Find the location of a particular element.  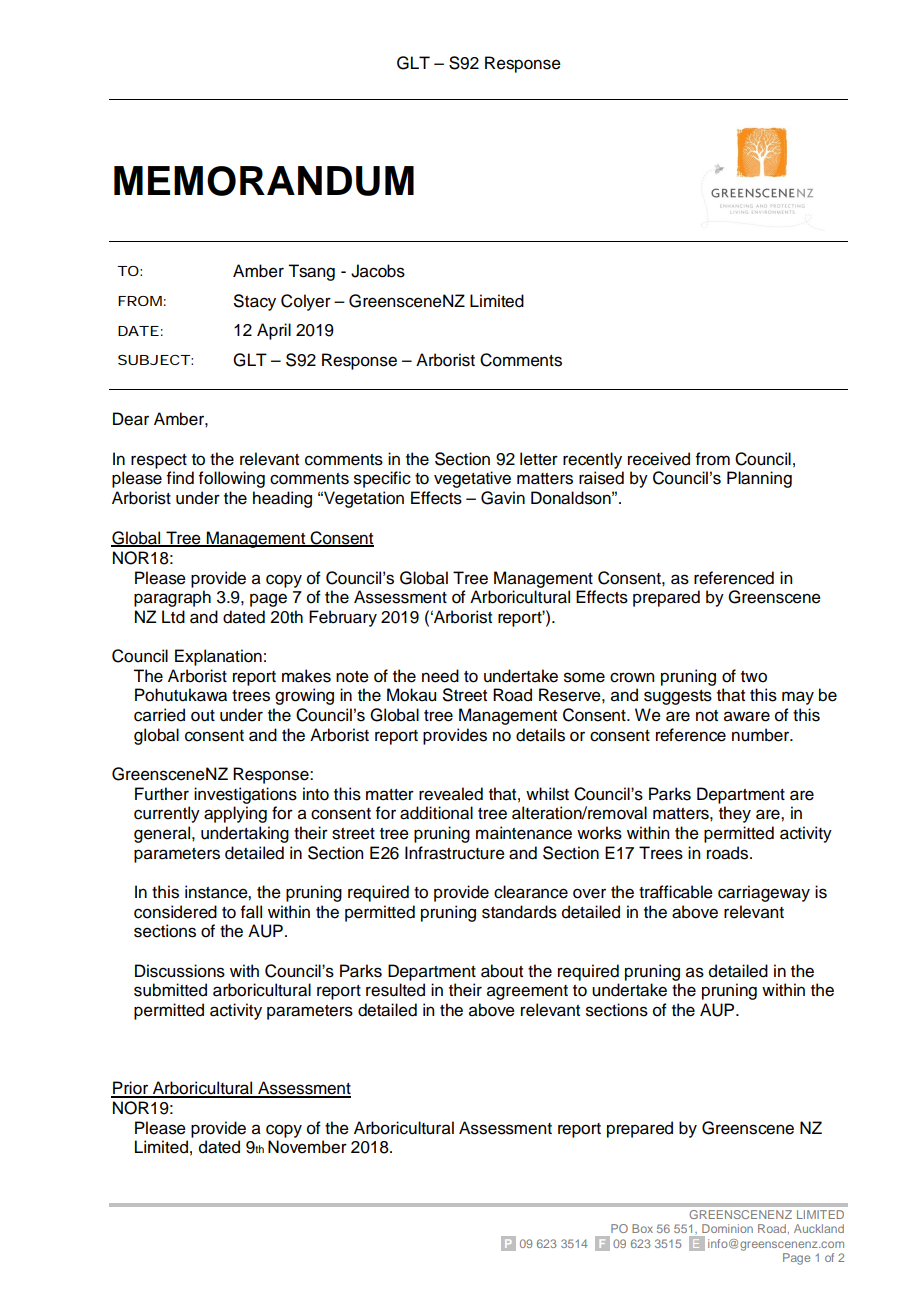

Infrastructure is located at coordinates (455, 853).
